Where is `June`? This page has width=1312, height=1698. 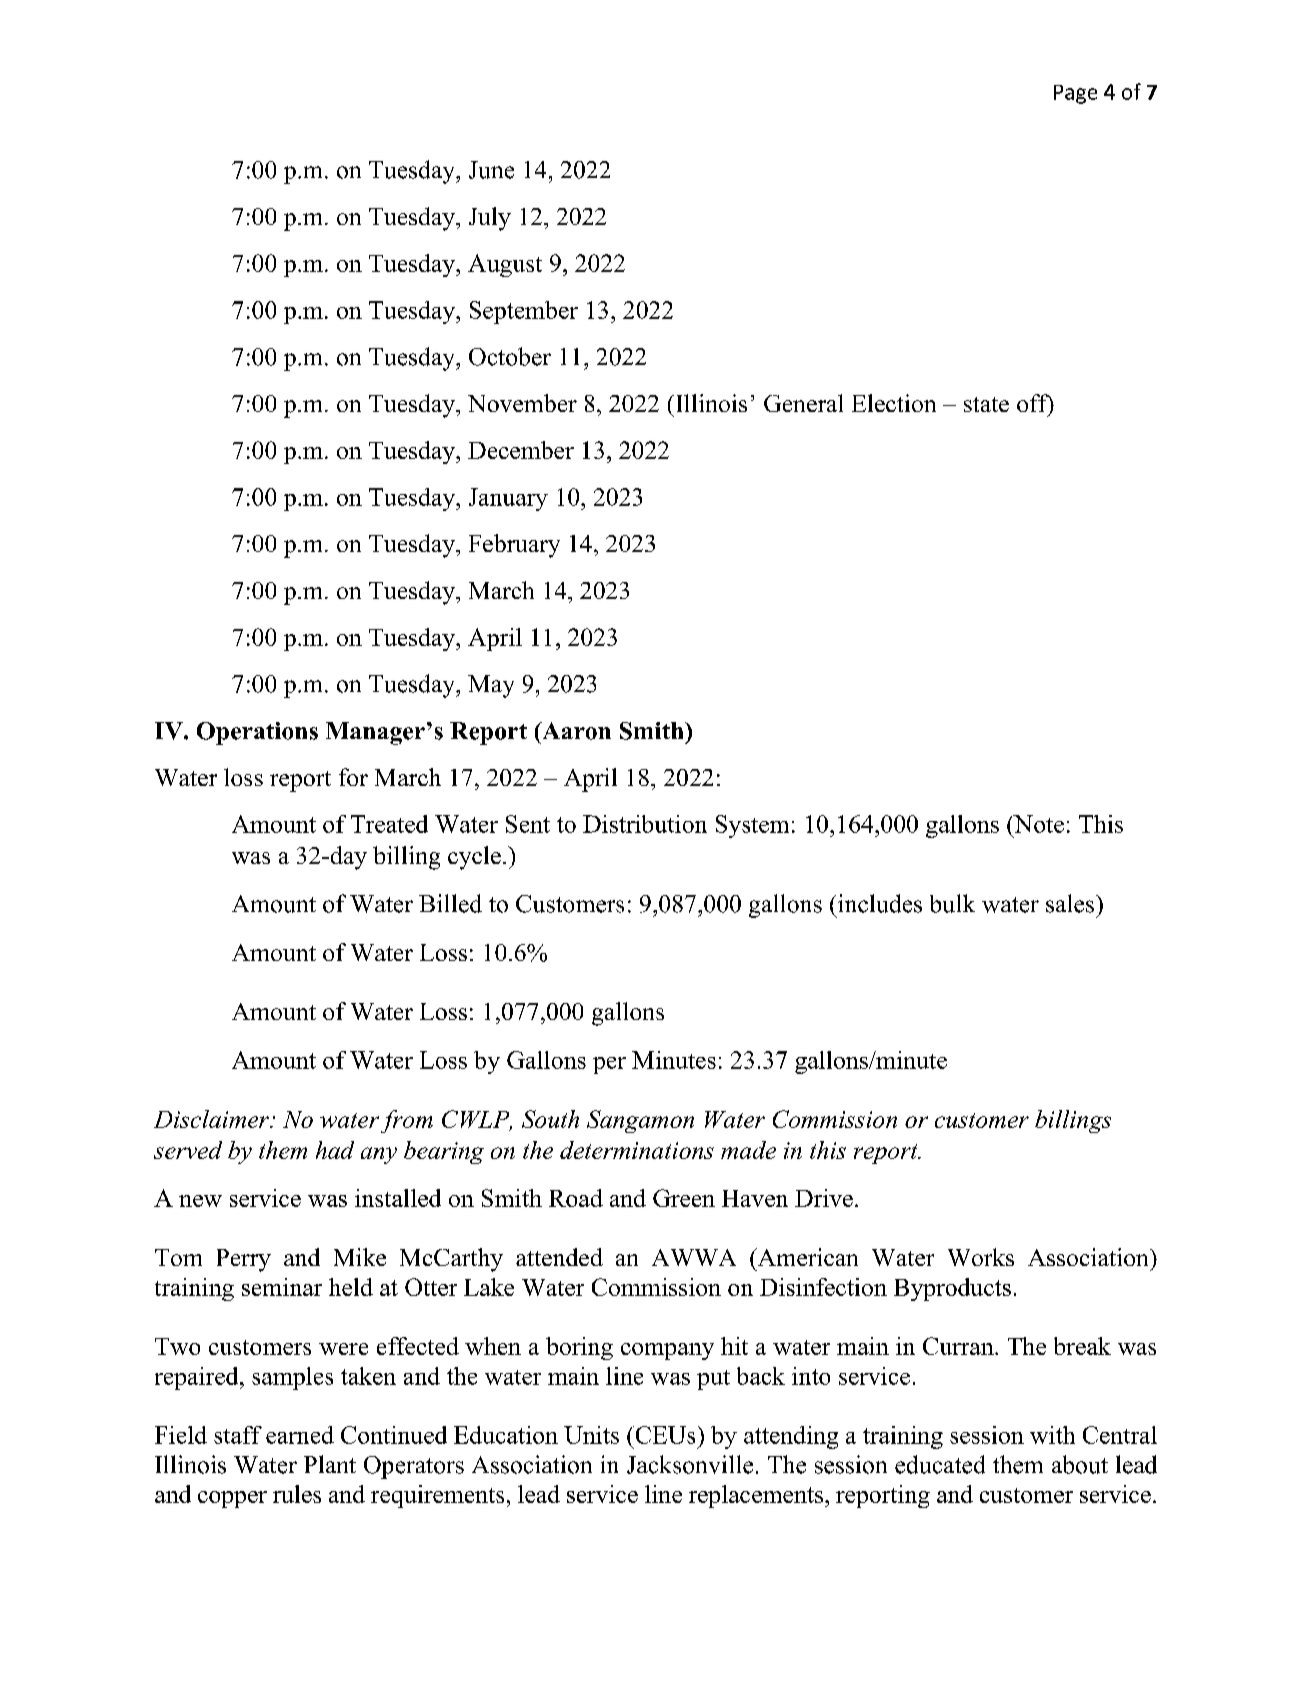 June is located at coordinates (491, 170).
